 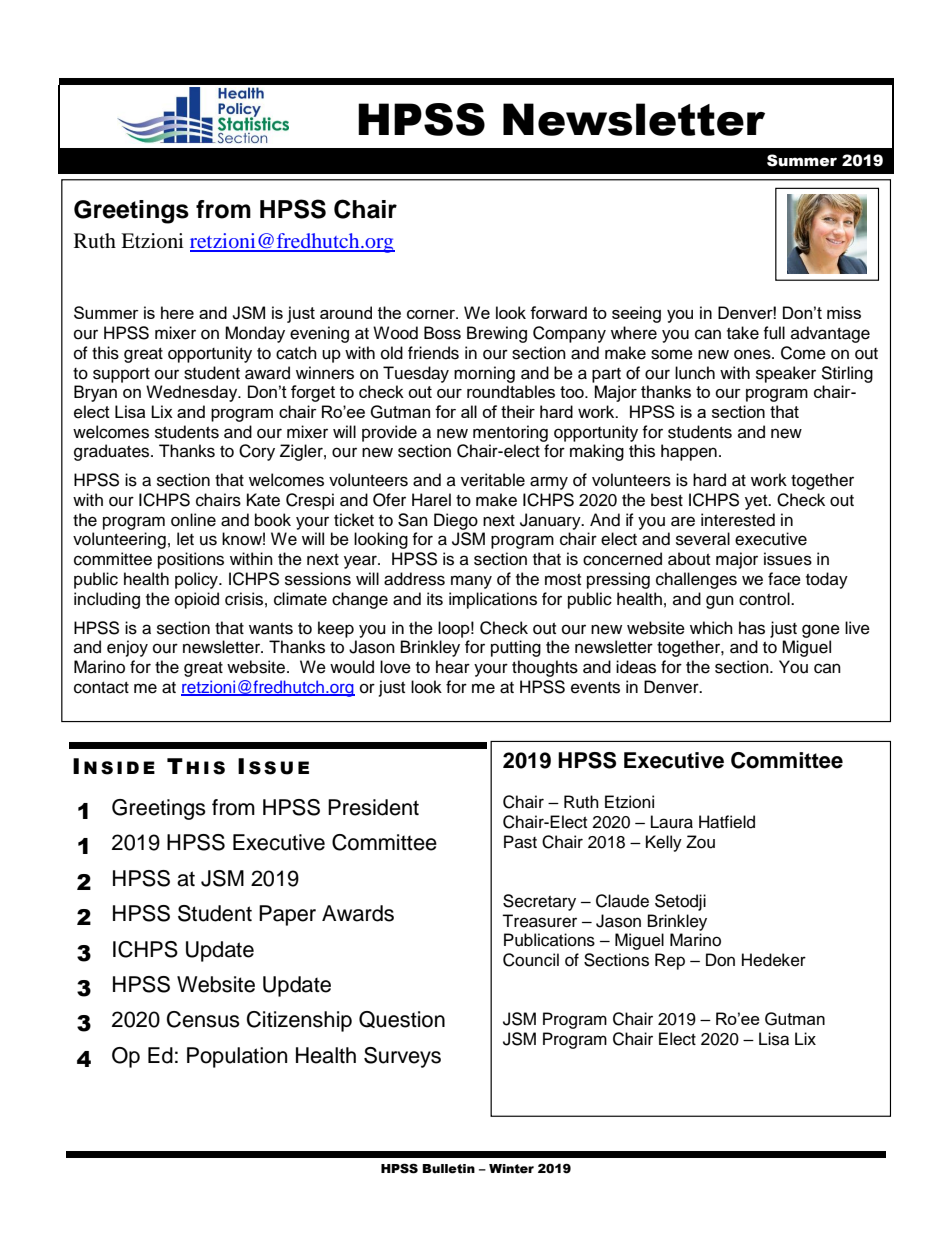 What do you see at coordinates (237, 1057) in the screenshot?
I see `Population` at bounding box center [237, 1057].
